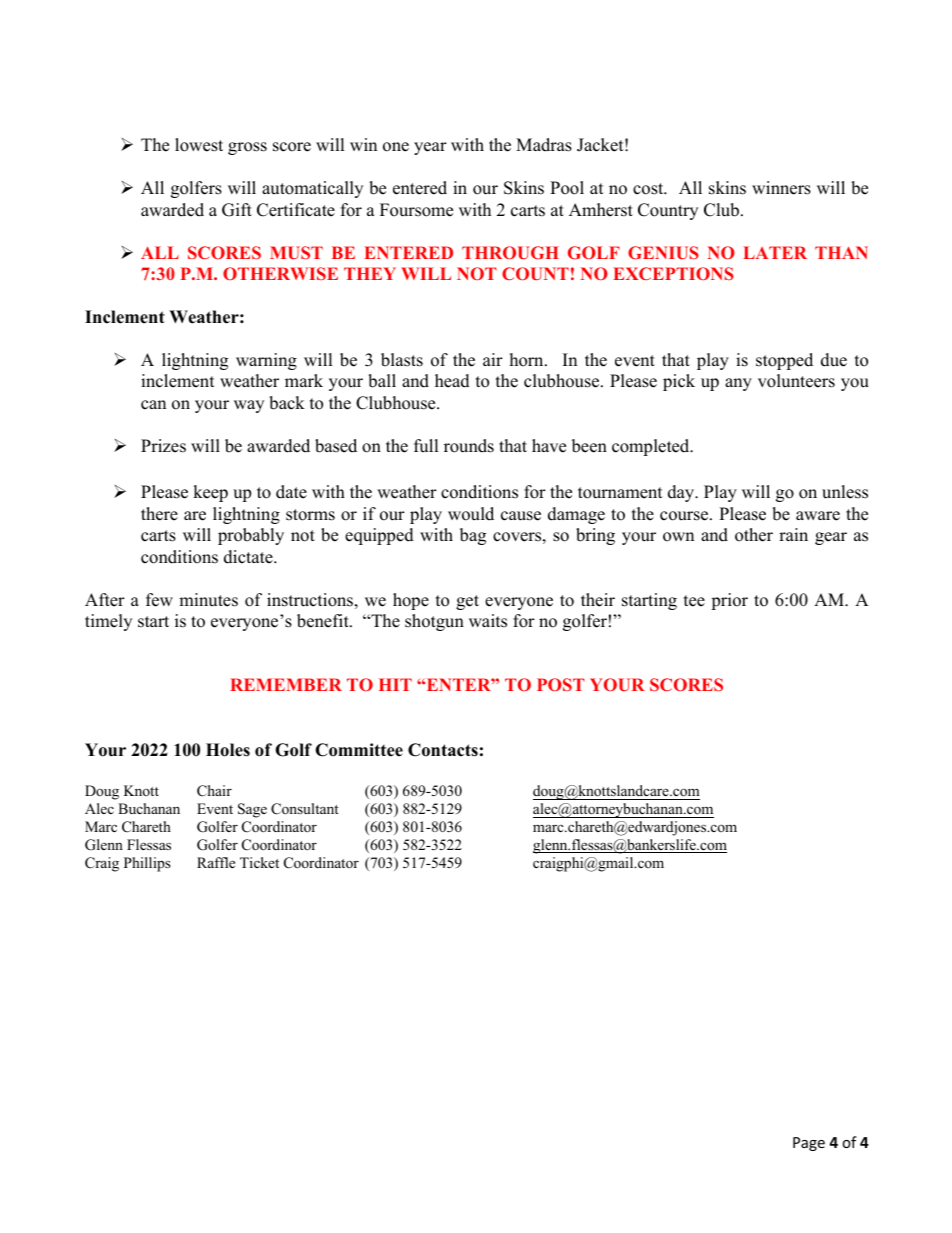  I want to click on POST, so click(560, 684).
